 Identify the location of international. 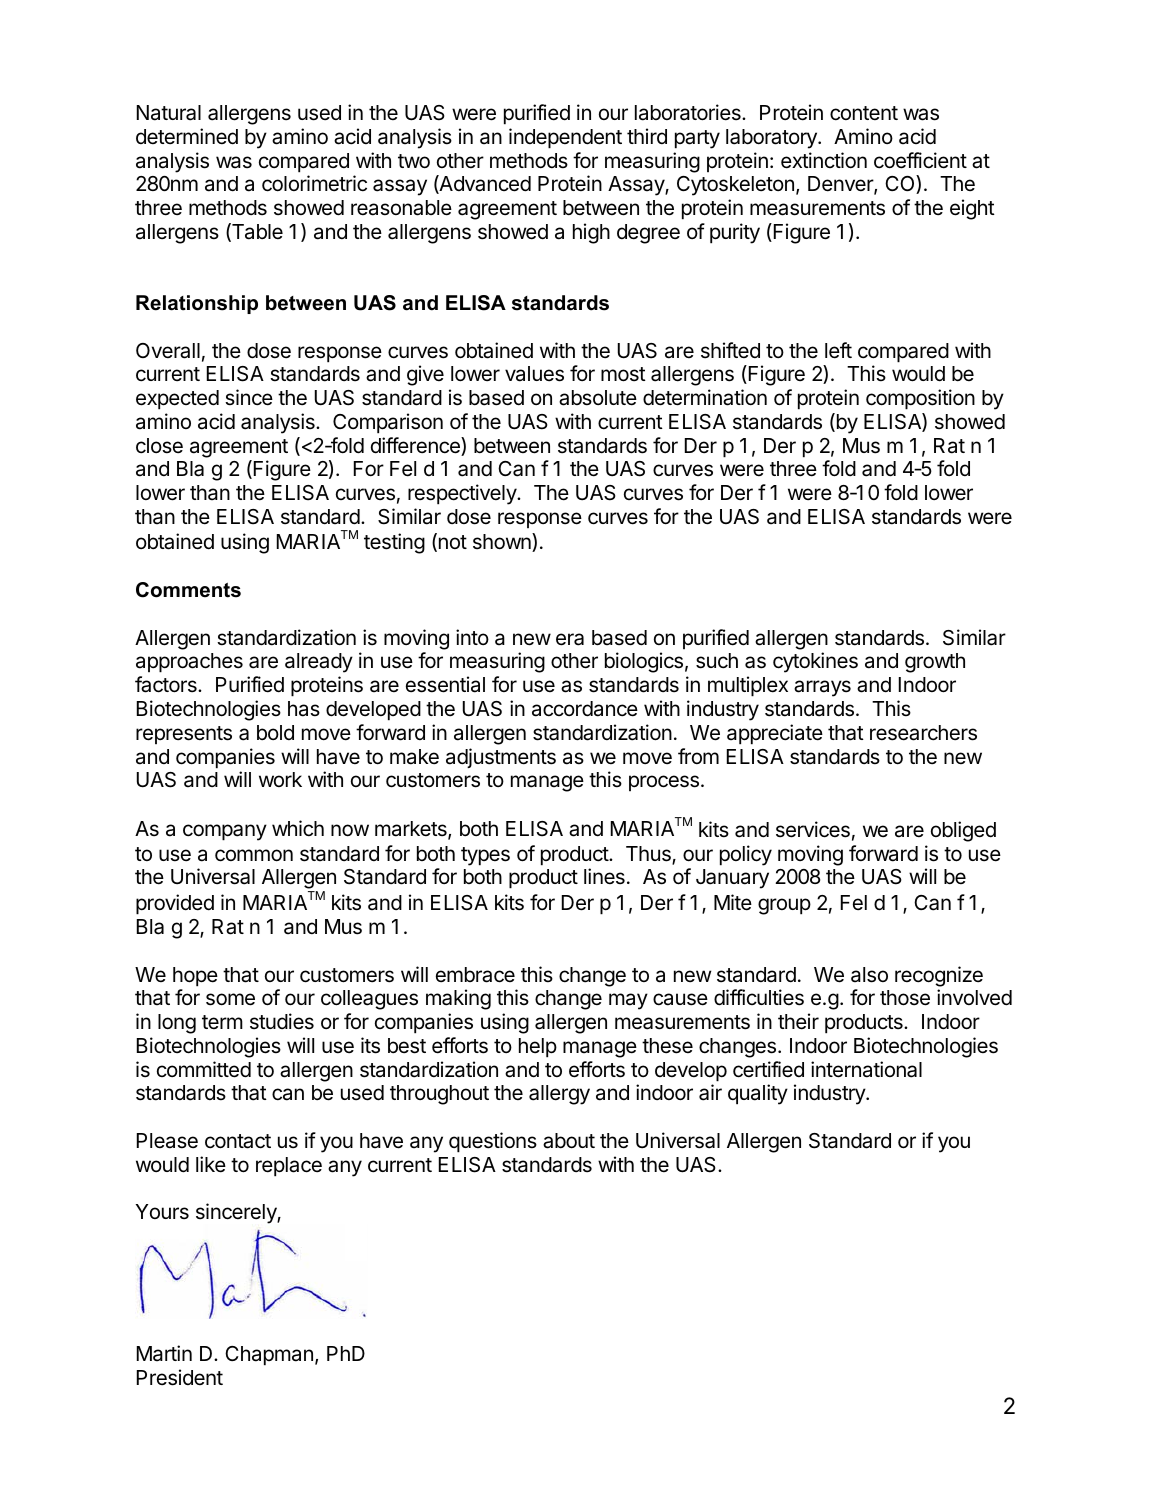
(866, 1069).
